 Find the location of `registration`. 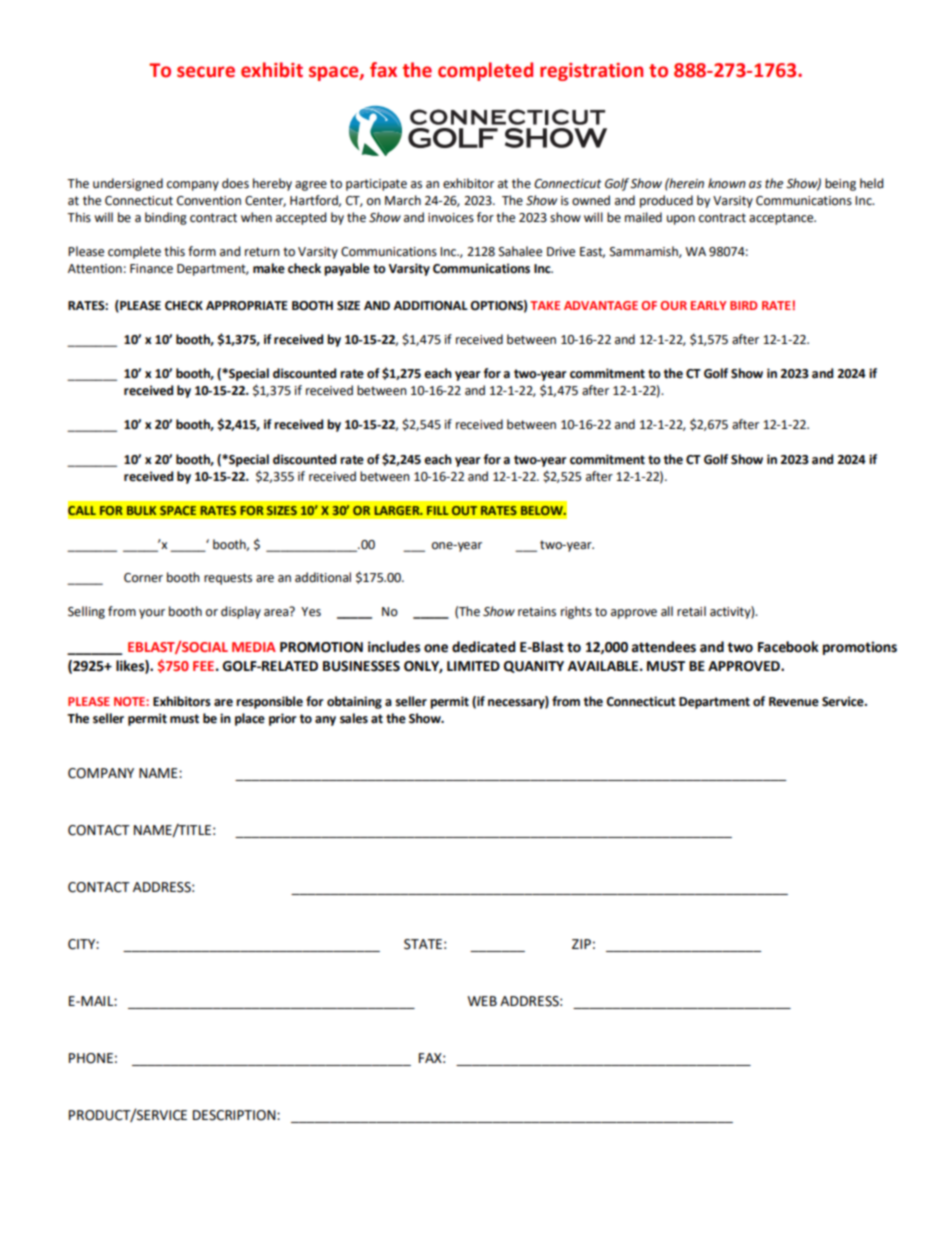

registration is located at coordinates (591, 72).
